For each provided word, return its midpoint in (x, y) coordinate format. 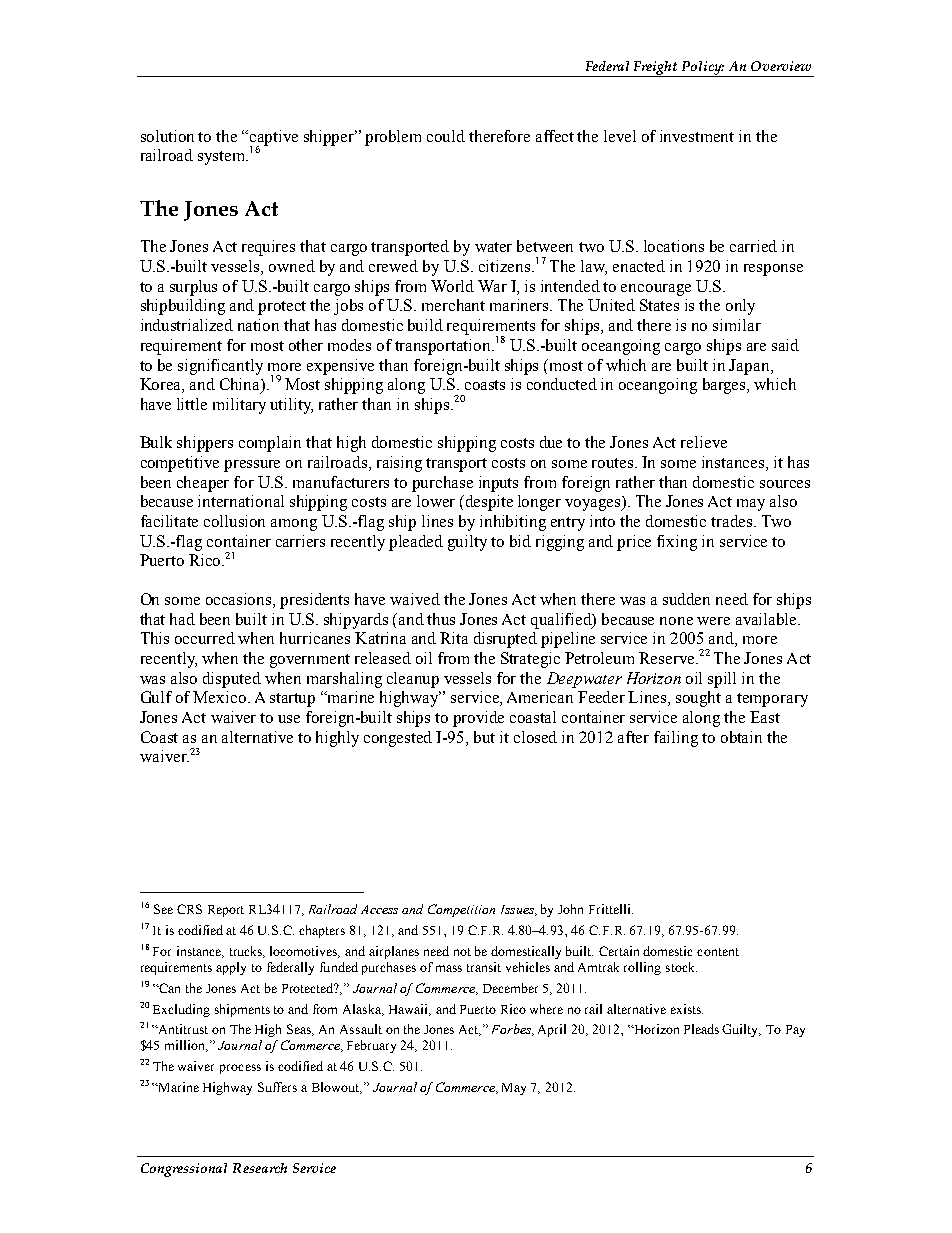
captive (274, 139)
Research (260, 1168)
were (713, 621)
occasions (240, 600)
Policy (702, 69)
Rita (454, 638)
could (446, 136)
